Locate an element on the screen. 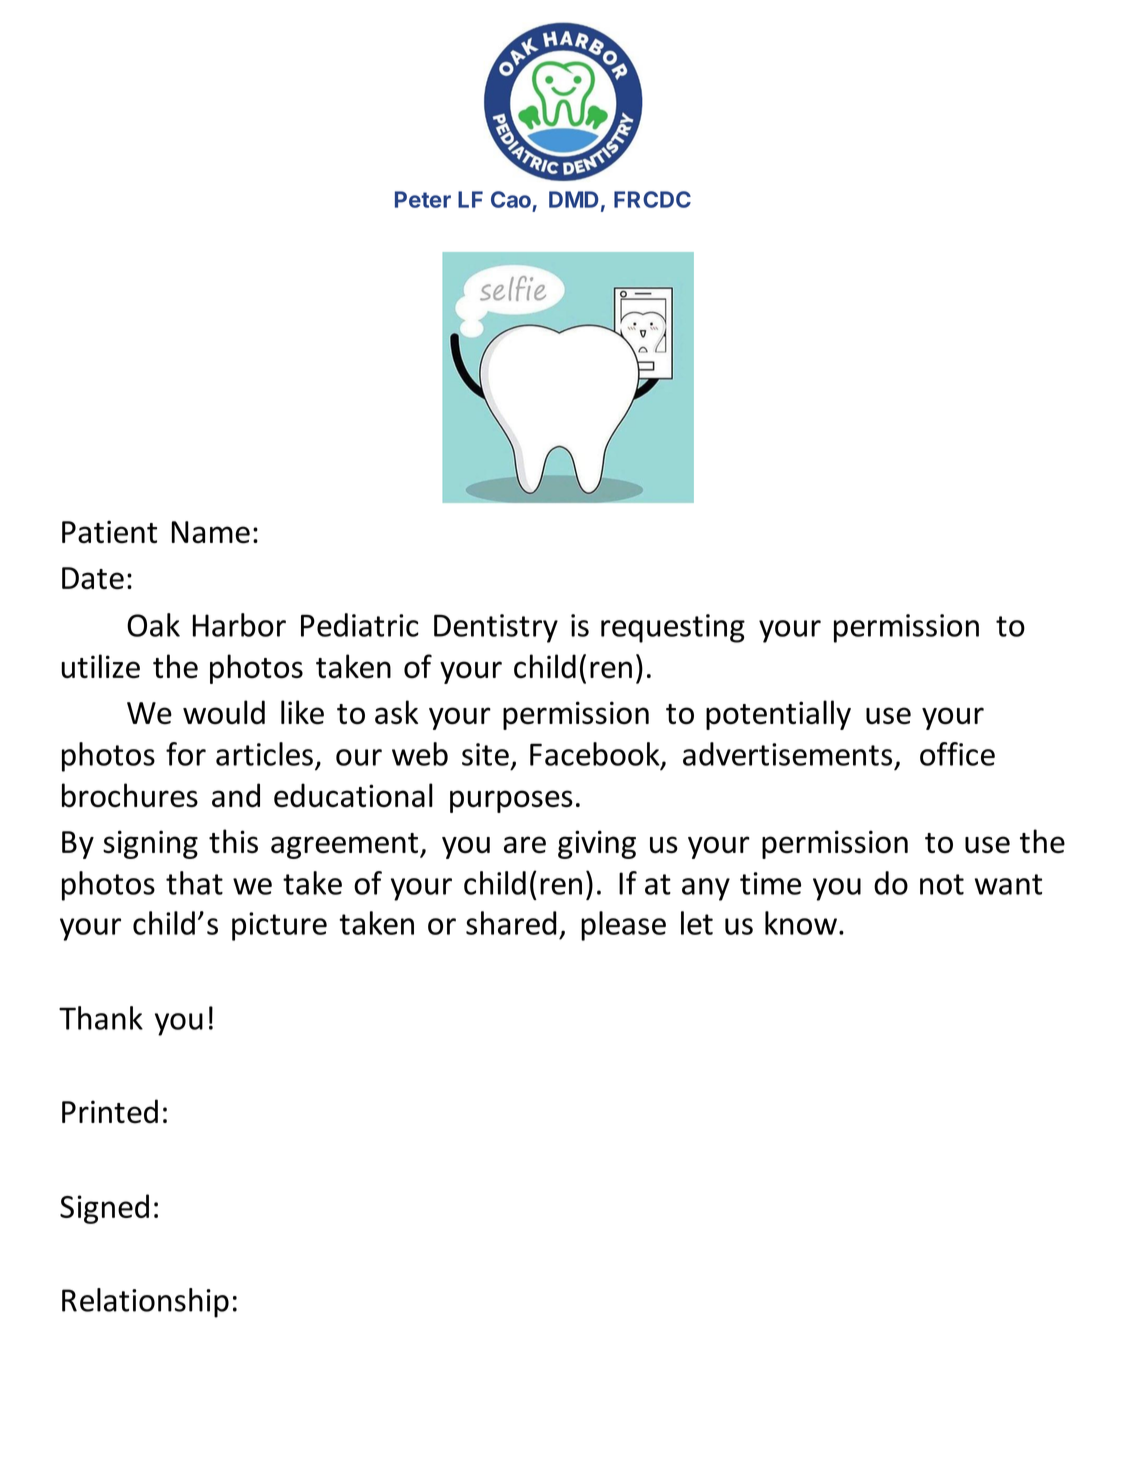 Image resolution: width=1134 pixels, height=1467 pixels. shared is located at coordinates (511, 923).
